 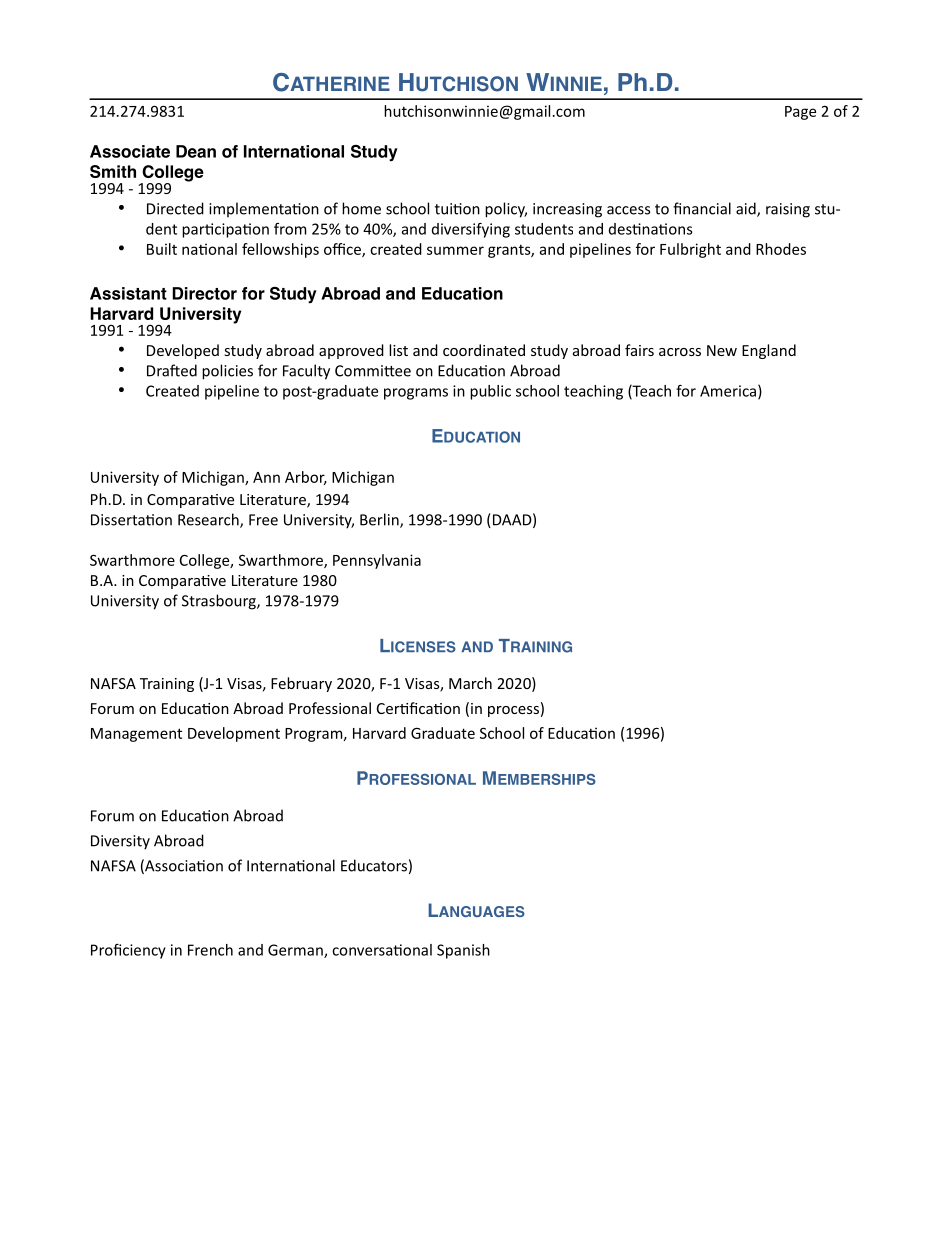 What do you see at coordinates (234, 734) in the document?
I see `Development` at bounding box center [234, 734].
